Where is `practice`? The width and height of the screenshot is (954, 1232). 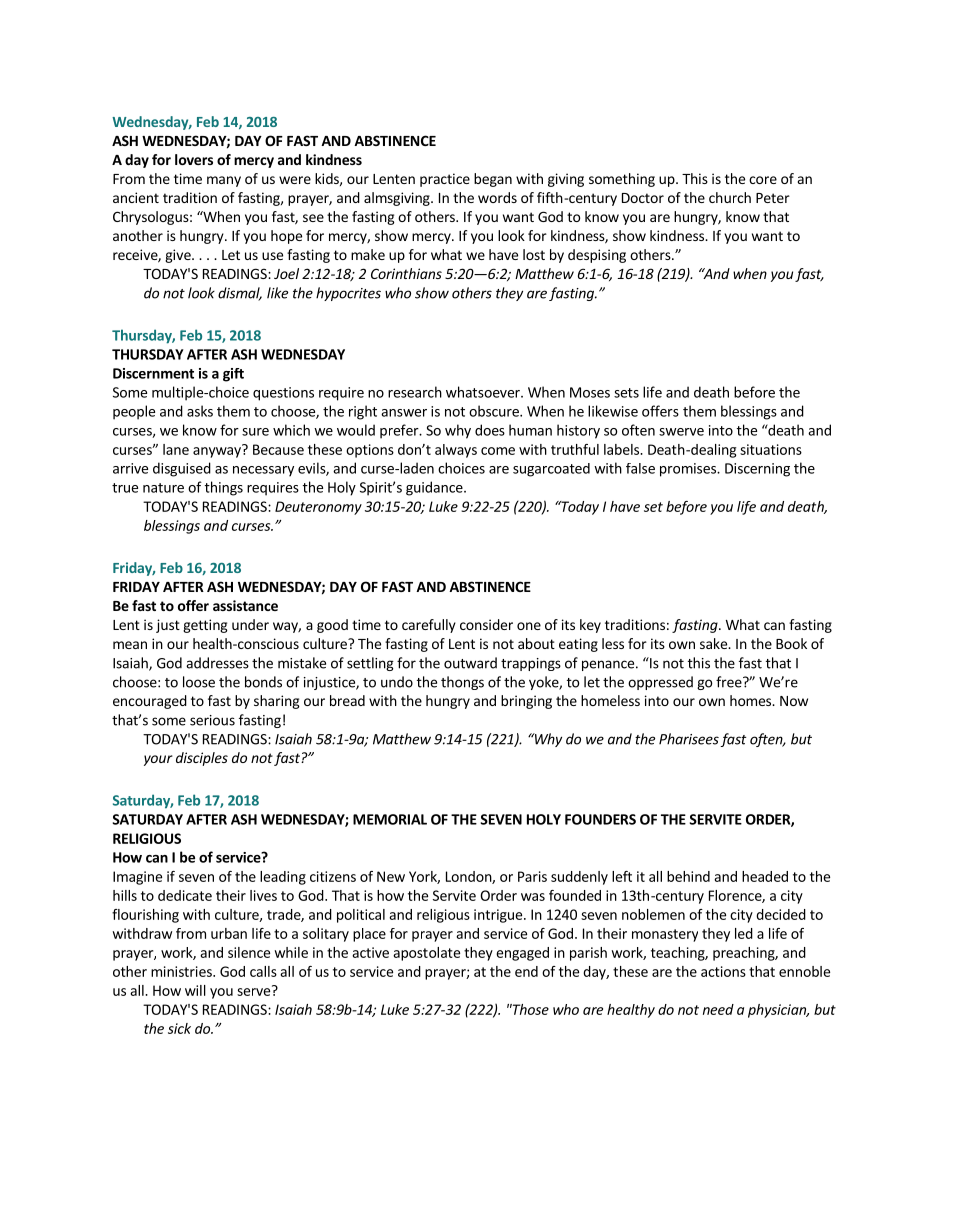
practice is located at coordinates (445, 180).
